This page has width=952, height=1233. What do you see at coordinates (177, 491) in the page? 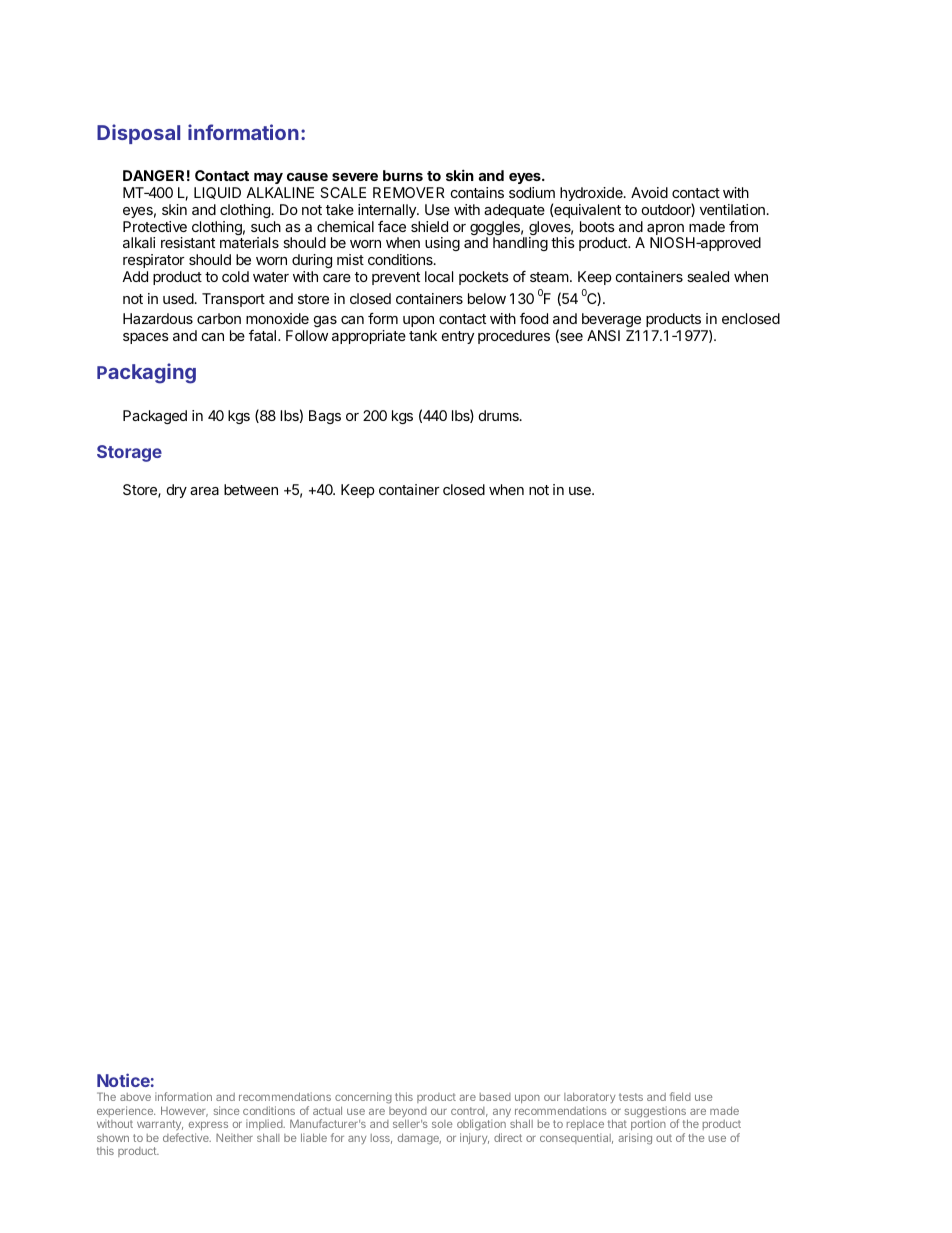
I see `dry` at bounding box center [177, 491].
